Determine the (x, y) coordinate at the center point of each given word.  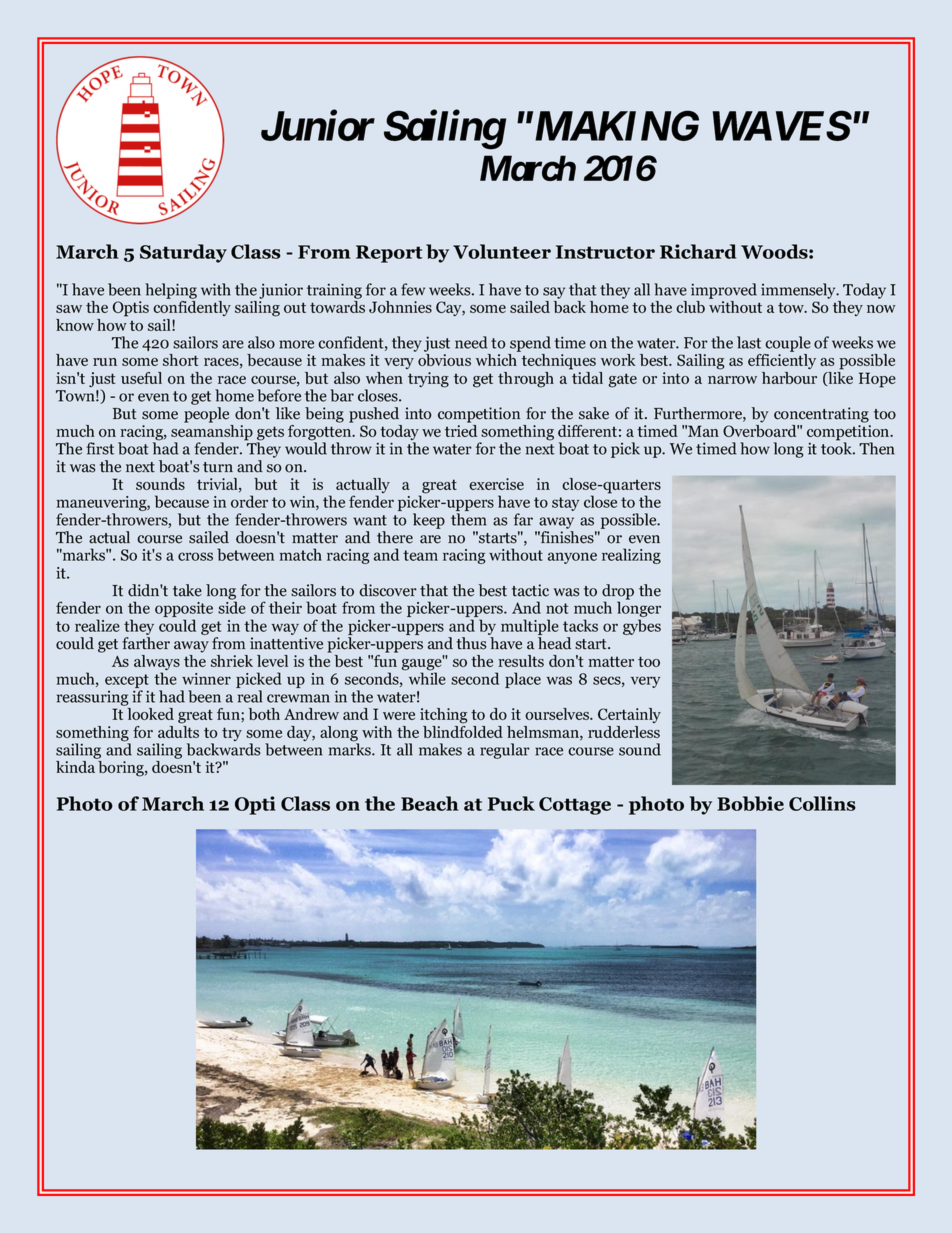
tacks (580, 625)
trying (428, 380)
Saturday (183, 253)
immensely (799, 291)
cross (195, 556)
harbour (789, 378)
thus (471, 643)
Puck (511, 803)
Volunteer (502, 251)
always (157, 664)
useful (141, 378)
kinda (75, 767)
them (469, 519)
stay (565, 504)
